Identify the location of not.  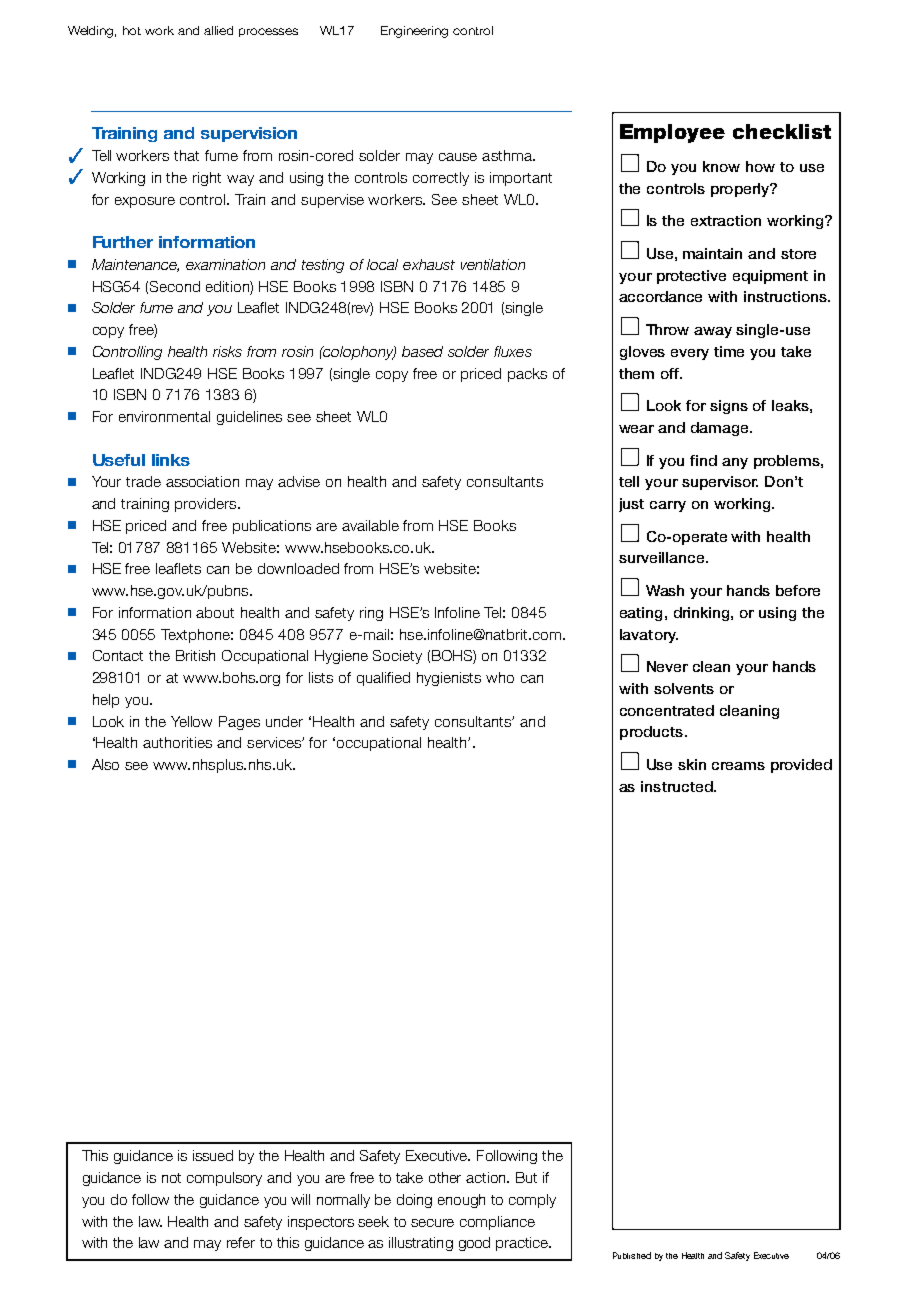
(171, 1178).
